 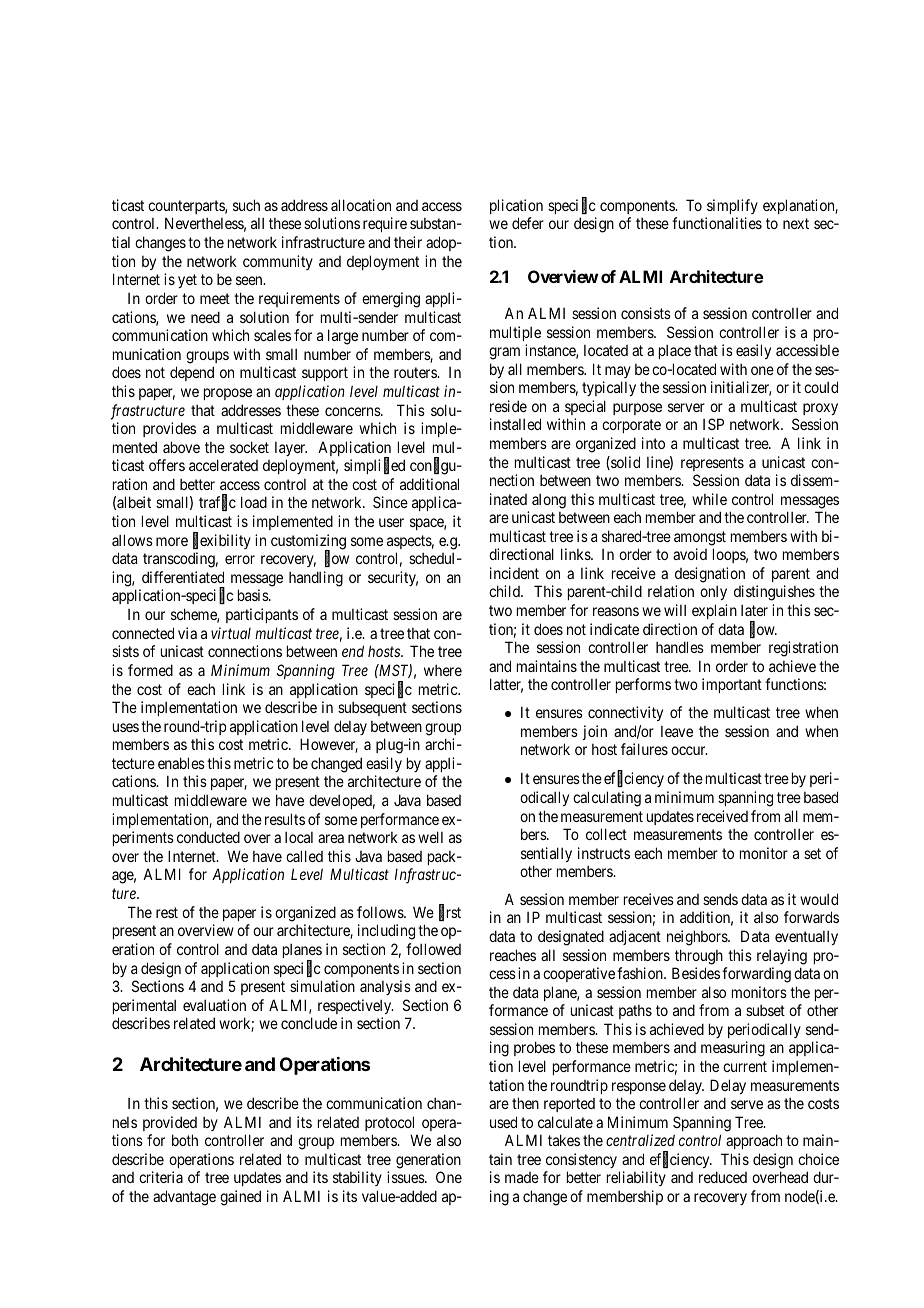 I want to click on such, so click(x=246, y=205).
